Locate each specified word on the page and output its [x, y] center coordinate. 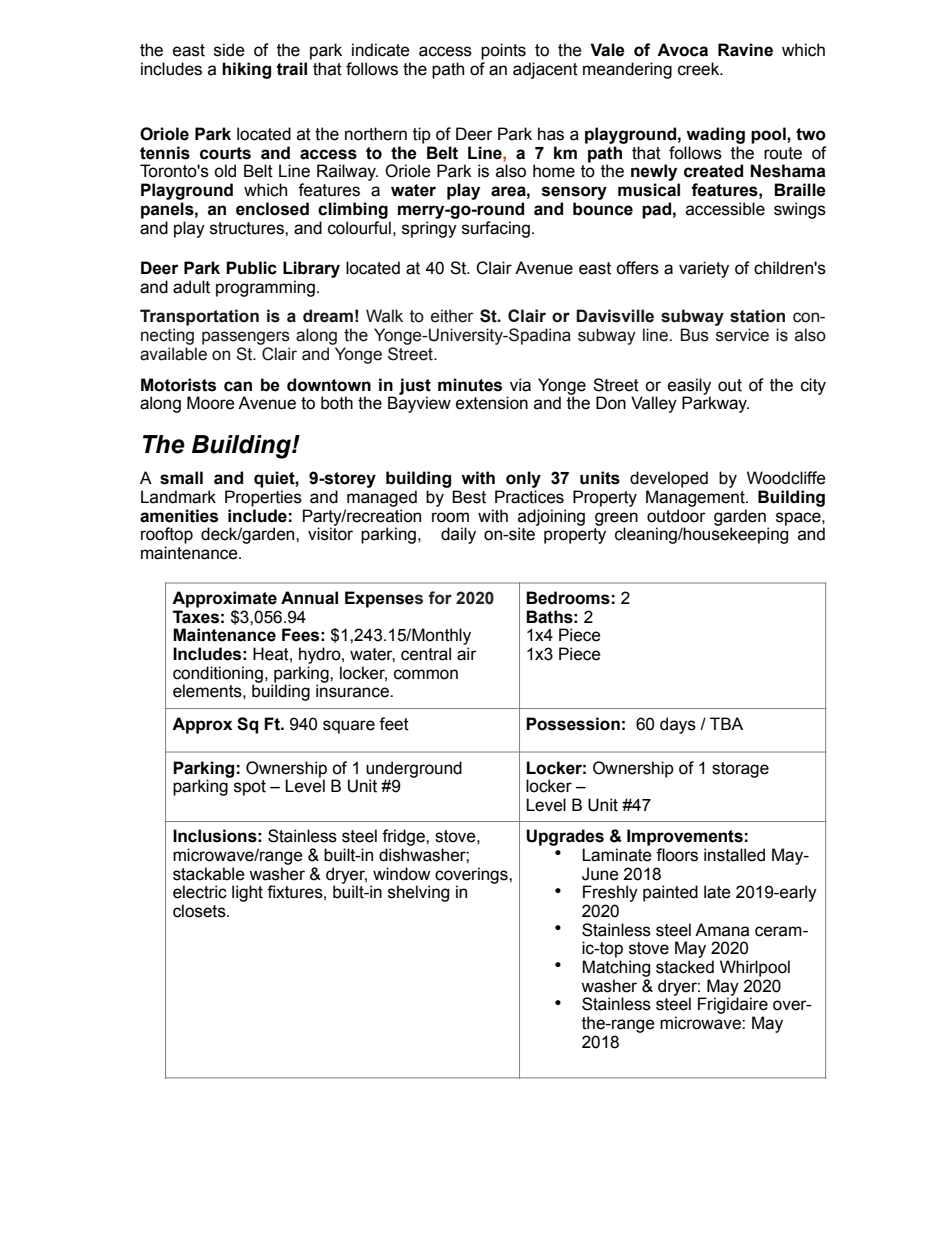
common [426, 674]
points [503, 51]
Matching [616, 968]
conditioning [218, 675]
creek [700, 69]
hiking [246, 70]
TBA [726, 723]
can [238, 386]
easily [689, 387]
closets [200, 911]
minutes [470, 385]
